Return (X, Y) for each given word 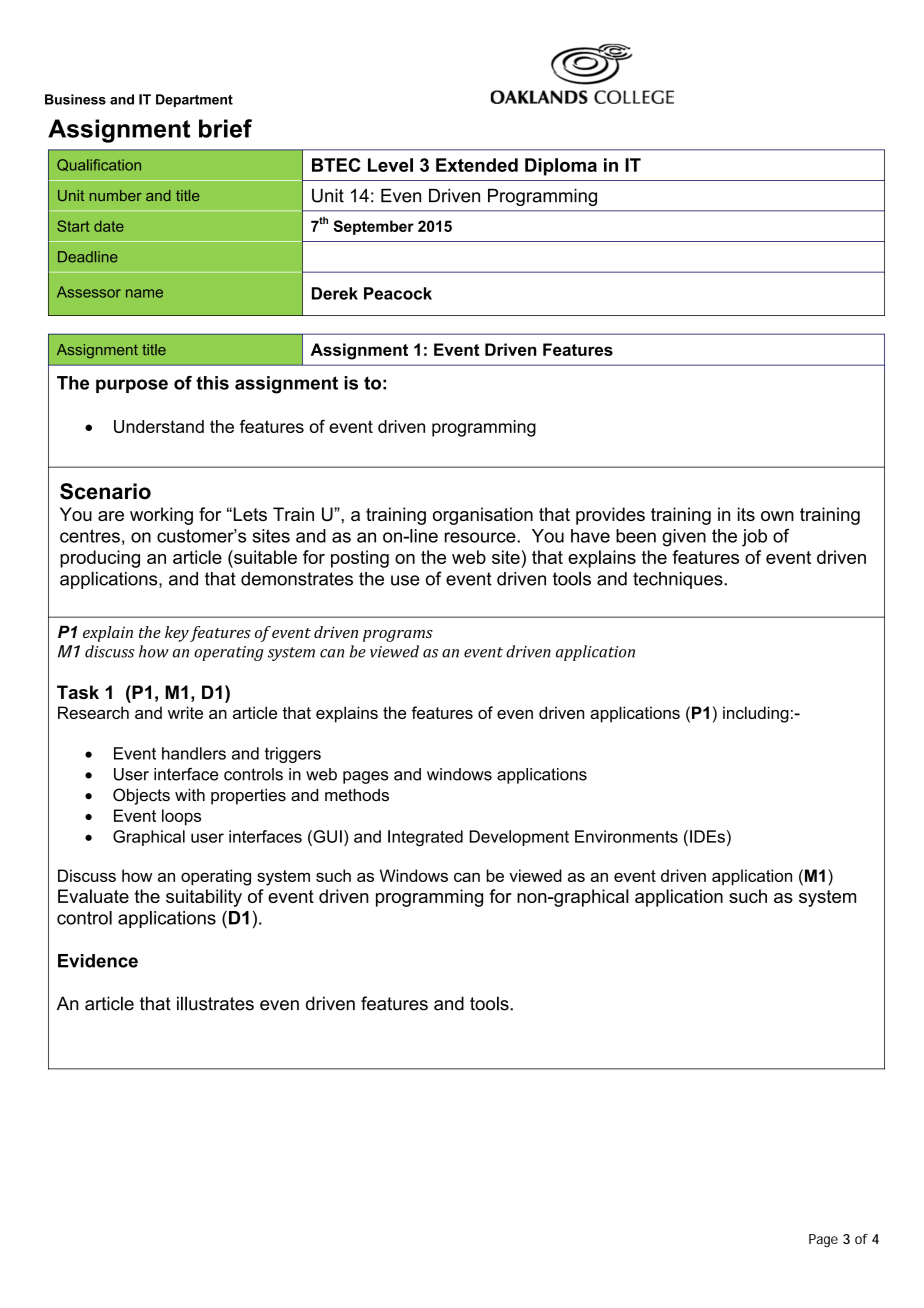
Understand (159, 426)
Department (194, 100)
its (746, 514)
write (185, 712)
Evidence (98, 961)
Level (390, 165)
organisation (483, 516)
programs (398, 636)
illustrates (215, 1003)
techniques (679, 580)
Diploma (561, 167)
